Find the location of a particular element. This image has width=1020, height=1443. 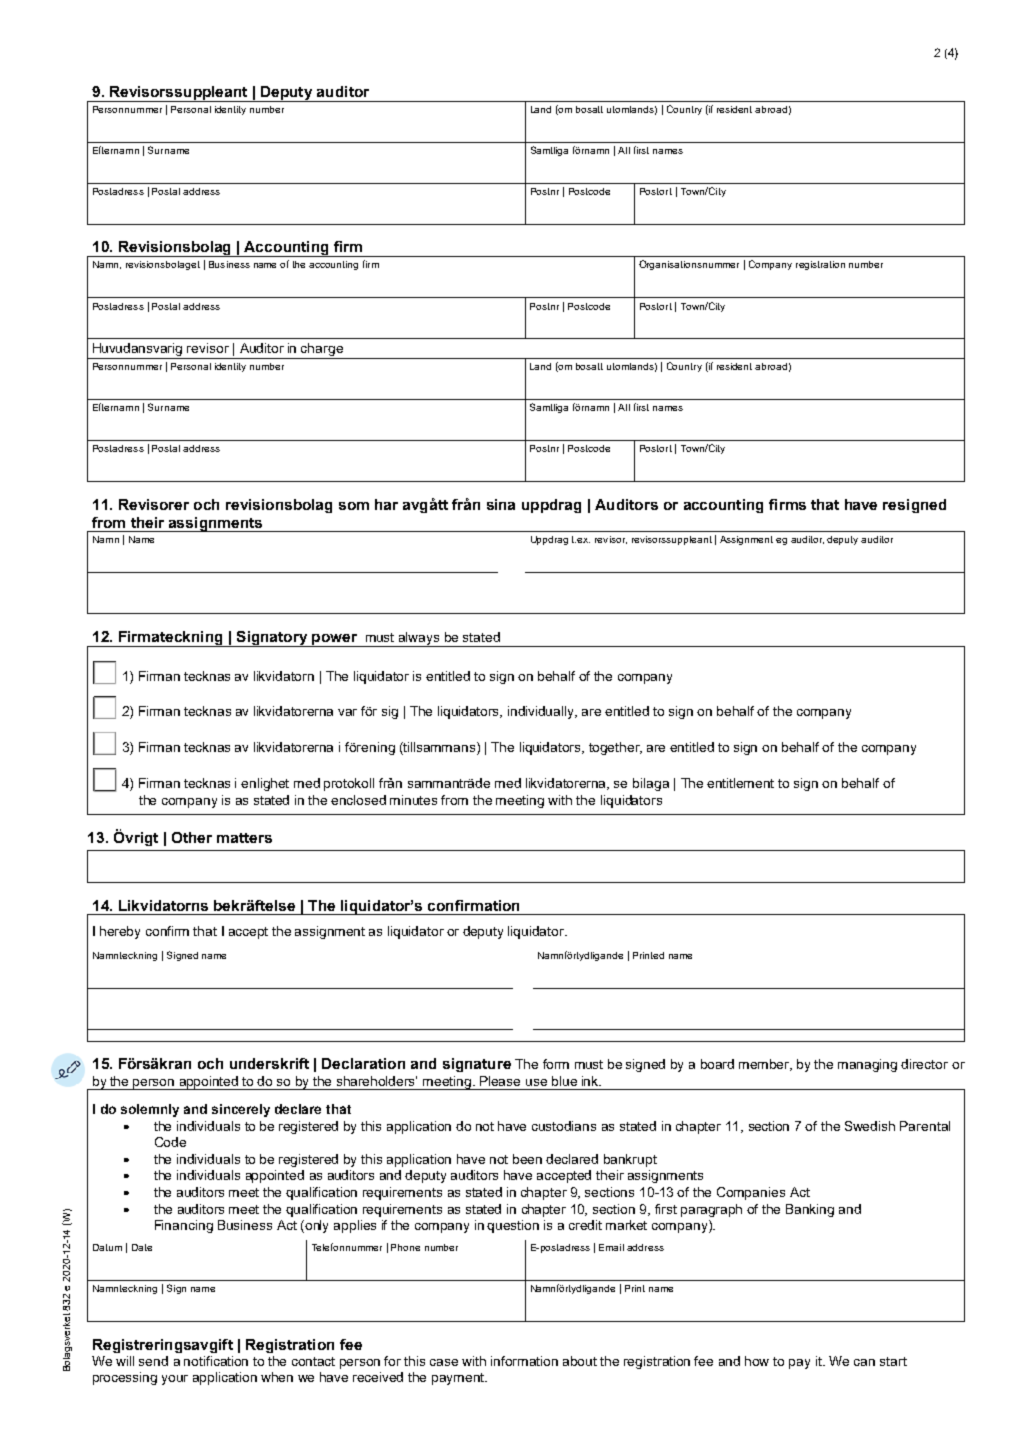

Please is located at coordinates (500, 1081).
